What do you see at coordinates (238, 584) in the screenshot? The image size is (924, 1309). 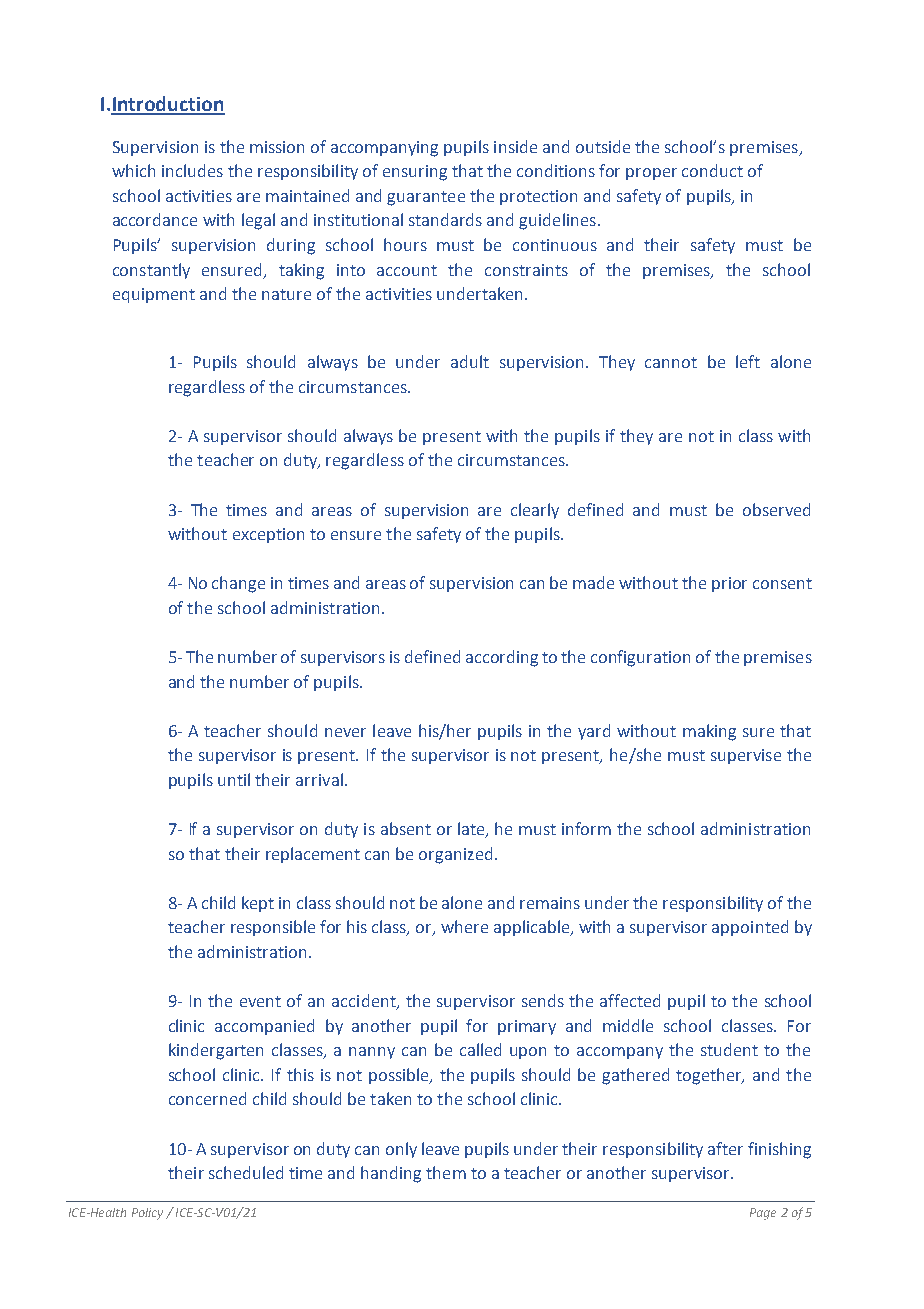 I see `change` at bounding box center [238, 584].
